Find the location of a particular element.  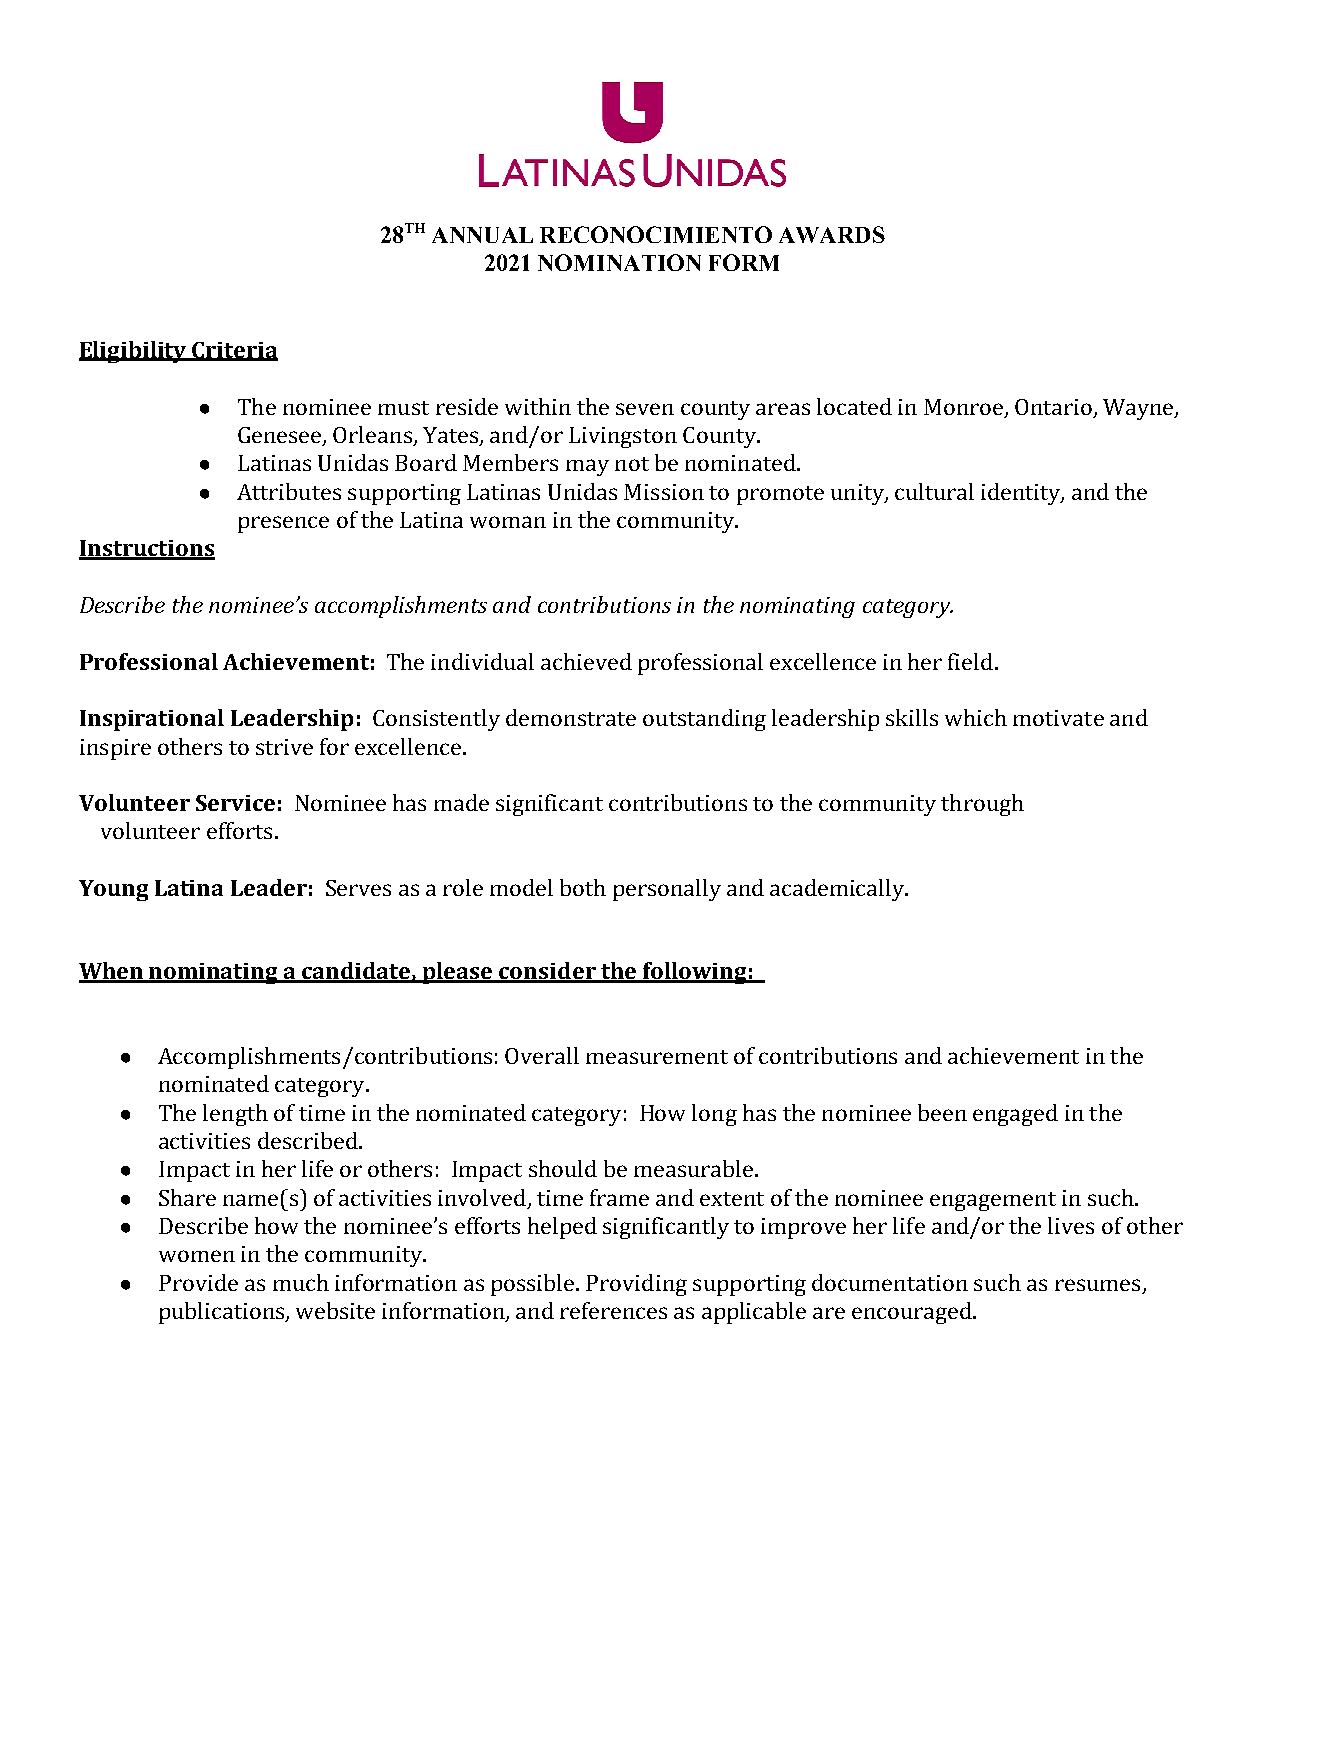

engaged is located at coordinates (1015, 1115).
